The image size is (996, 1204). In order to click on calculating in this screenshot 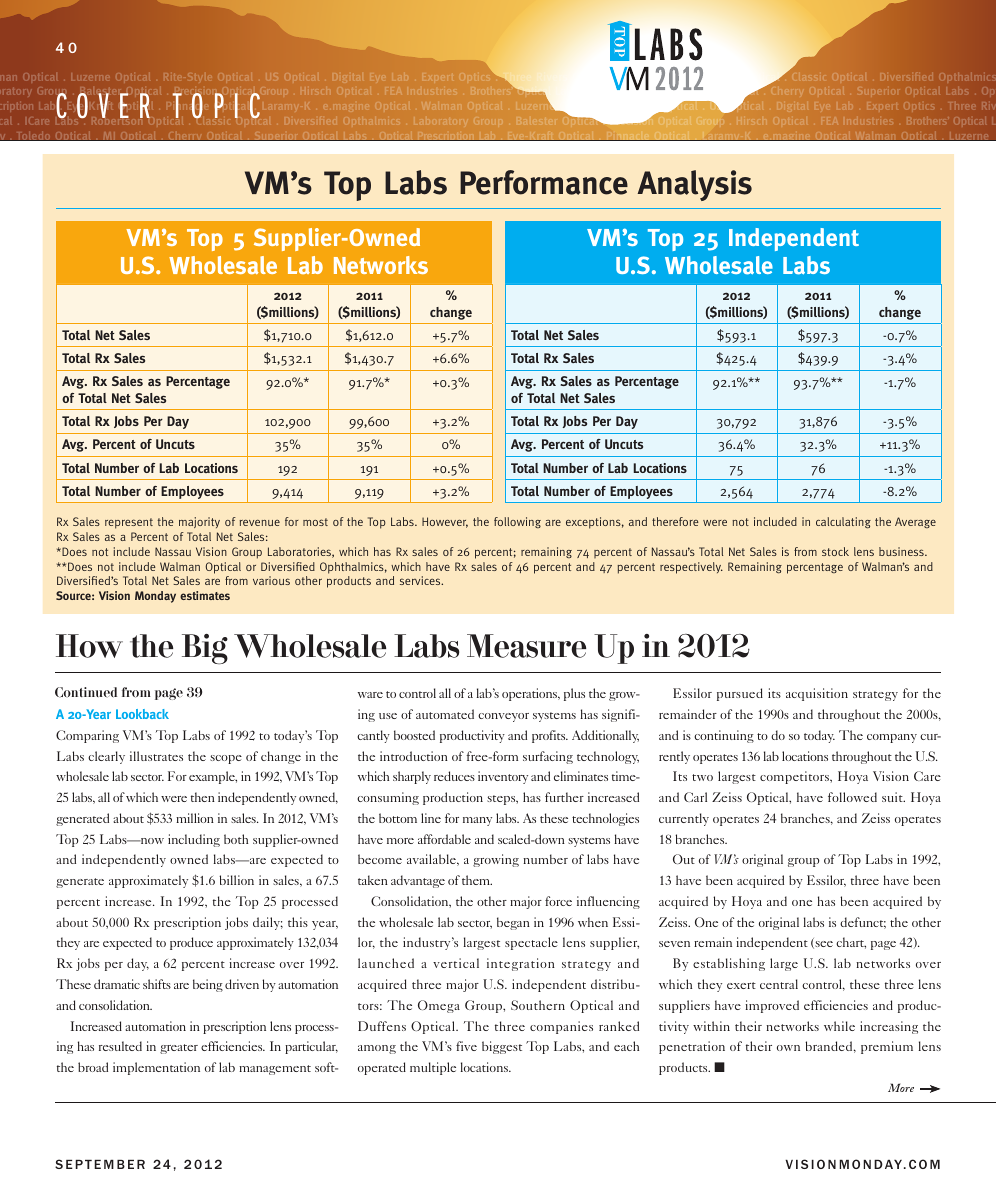, I will do `click(843, 523)`.
